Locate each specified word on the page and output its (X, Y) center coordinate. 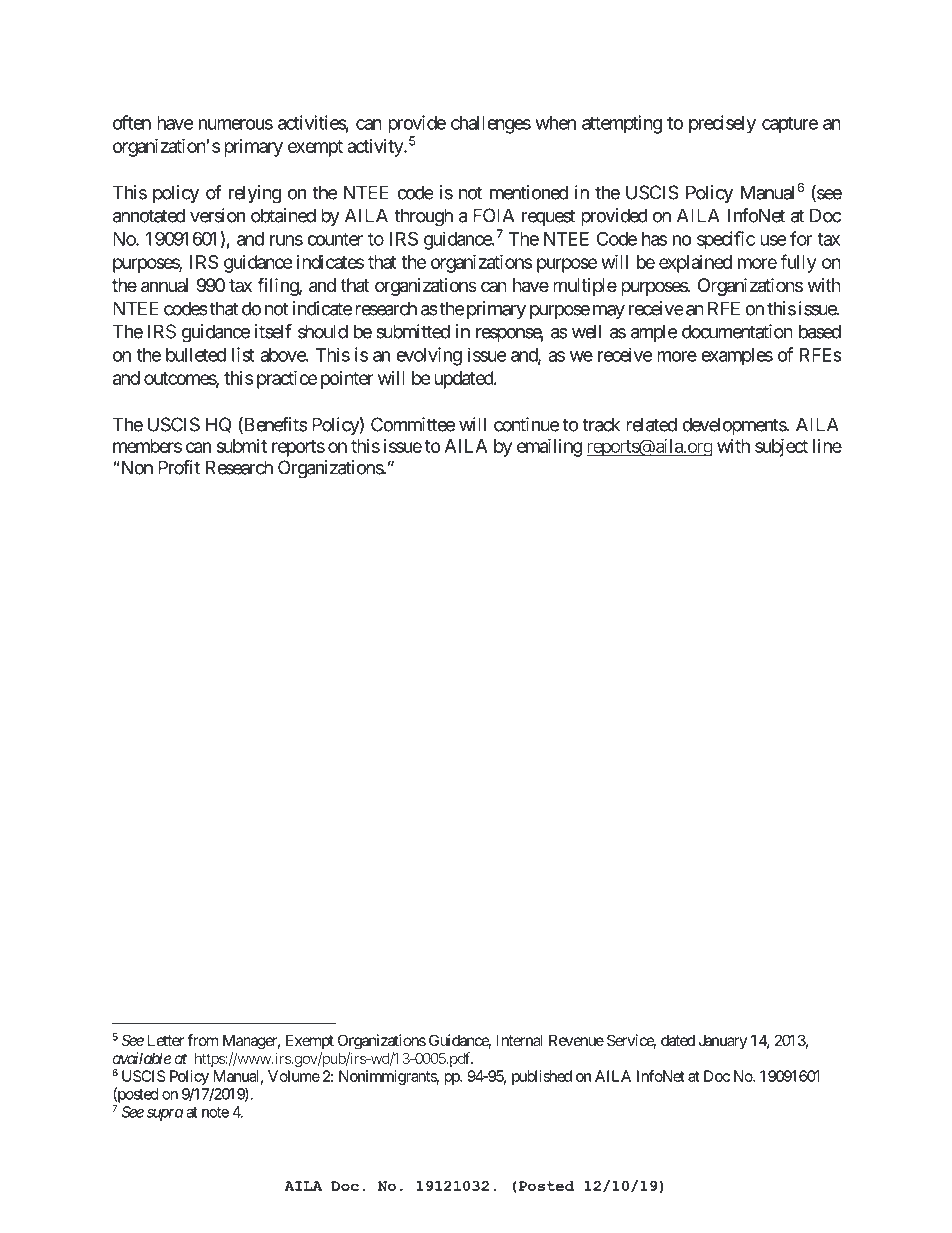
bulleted (196, 355)
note (215, 1112)
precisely (722, 124)
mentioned (529, 192)
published (542, 1077)
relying (255, 194)
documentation (737, 331)
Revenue (576, 1040)
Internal (520, 1040)
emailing (550, 447)
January (723, 1041)
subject (781, 447)
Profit (179, 467)
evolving (429, 356)
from (202, 1040)
